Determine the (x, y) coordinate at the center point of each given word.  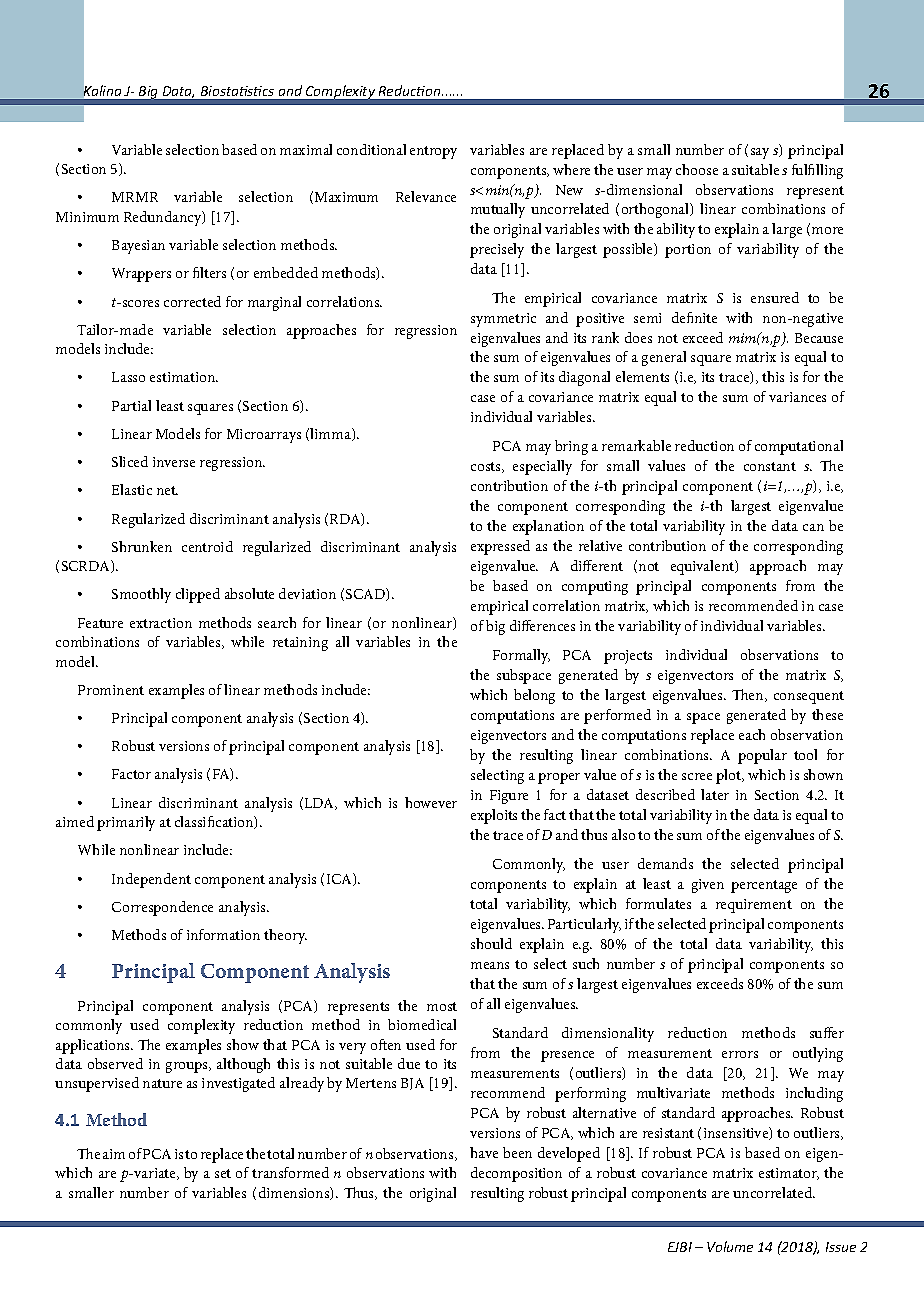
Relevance (426, 196)
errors (740, 1054)
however (431, 802)
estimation (184, 377)
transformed (290, 1172)
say (760, 153)
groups (188, 1067)
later (715, 794)
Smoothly (141, 595)
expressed (500, 547)
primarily (126, 823)
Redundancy (164, 218)
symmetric (503, 320)
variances (797, 397)
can (813, 527)
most (442, 1006)
